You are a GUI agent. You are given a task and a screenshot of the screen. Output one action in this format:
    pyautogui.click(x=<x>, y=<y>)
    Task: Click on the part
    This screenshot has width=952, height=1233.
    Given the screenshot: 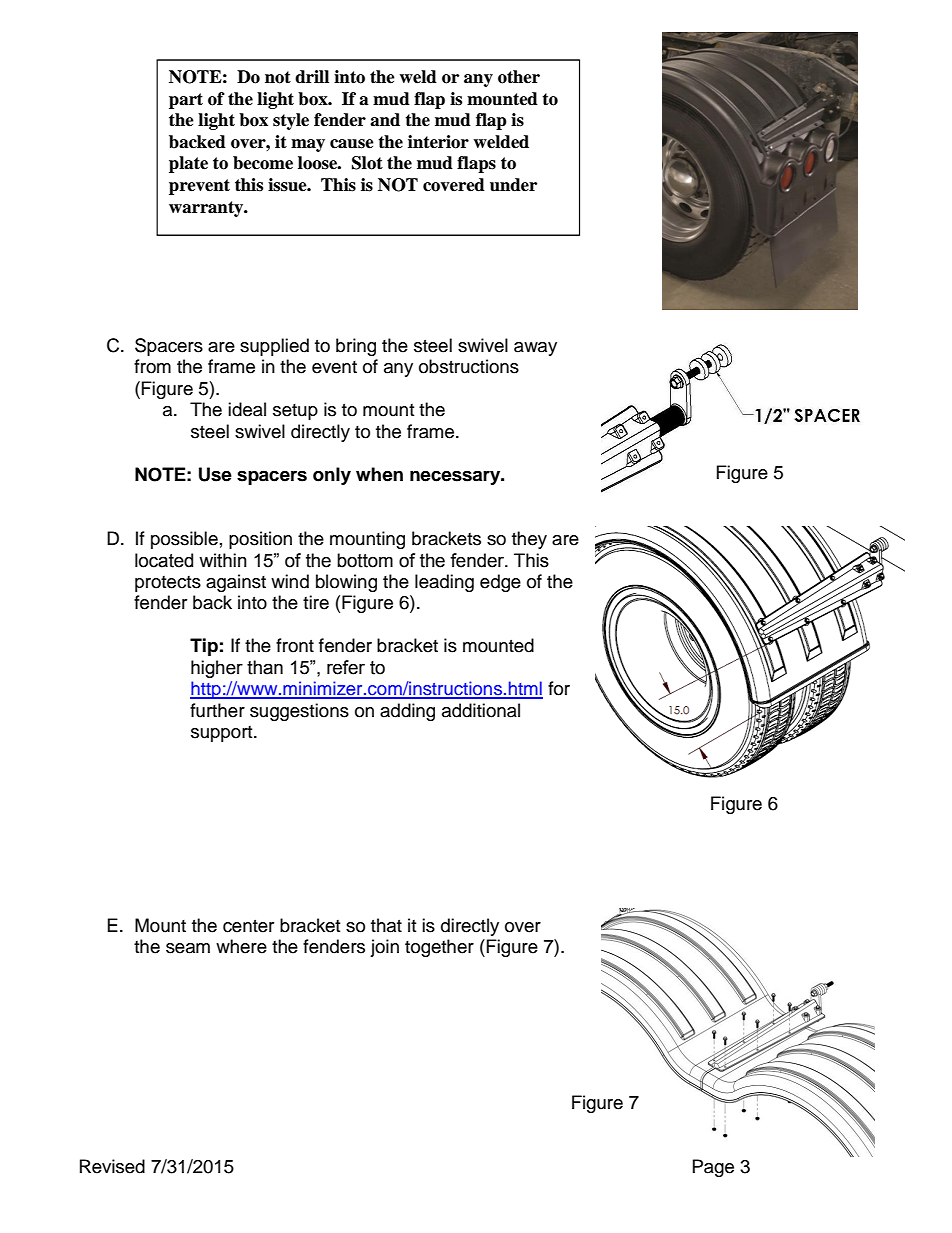 What is the action you would take?
    pyautogui.click(x=186, y=101)
